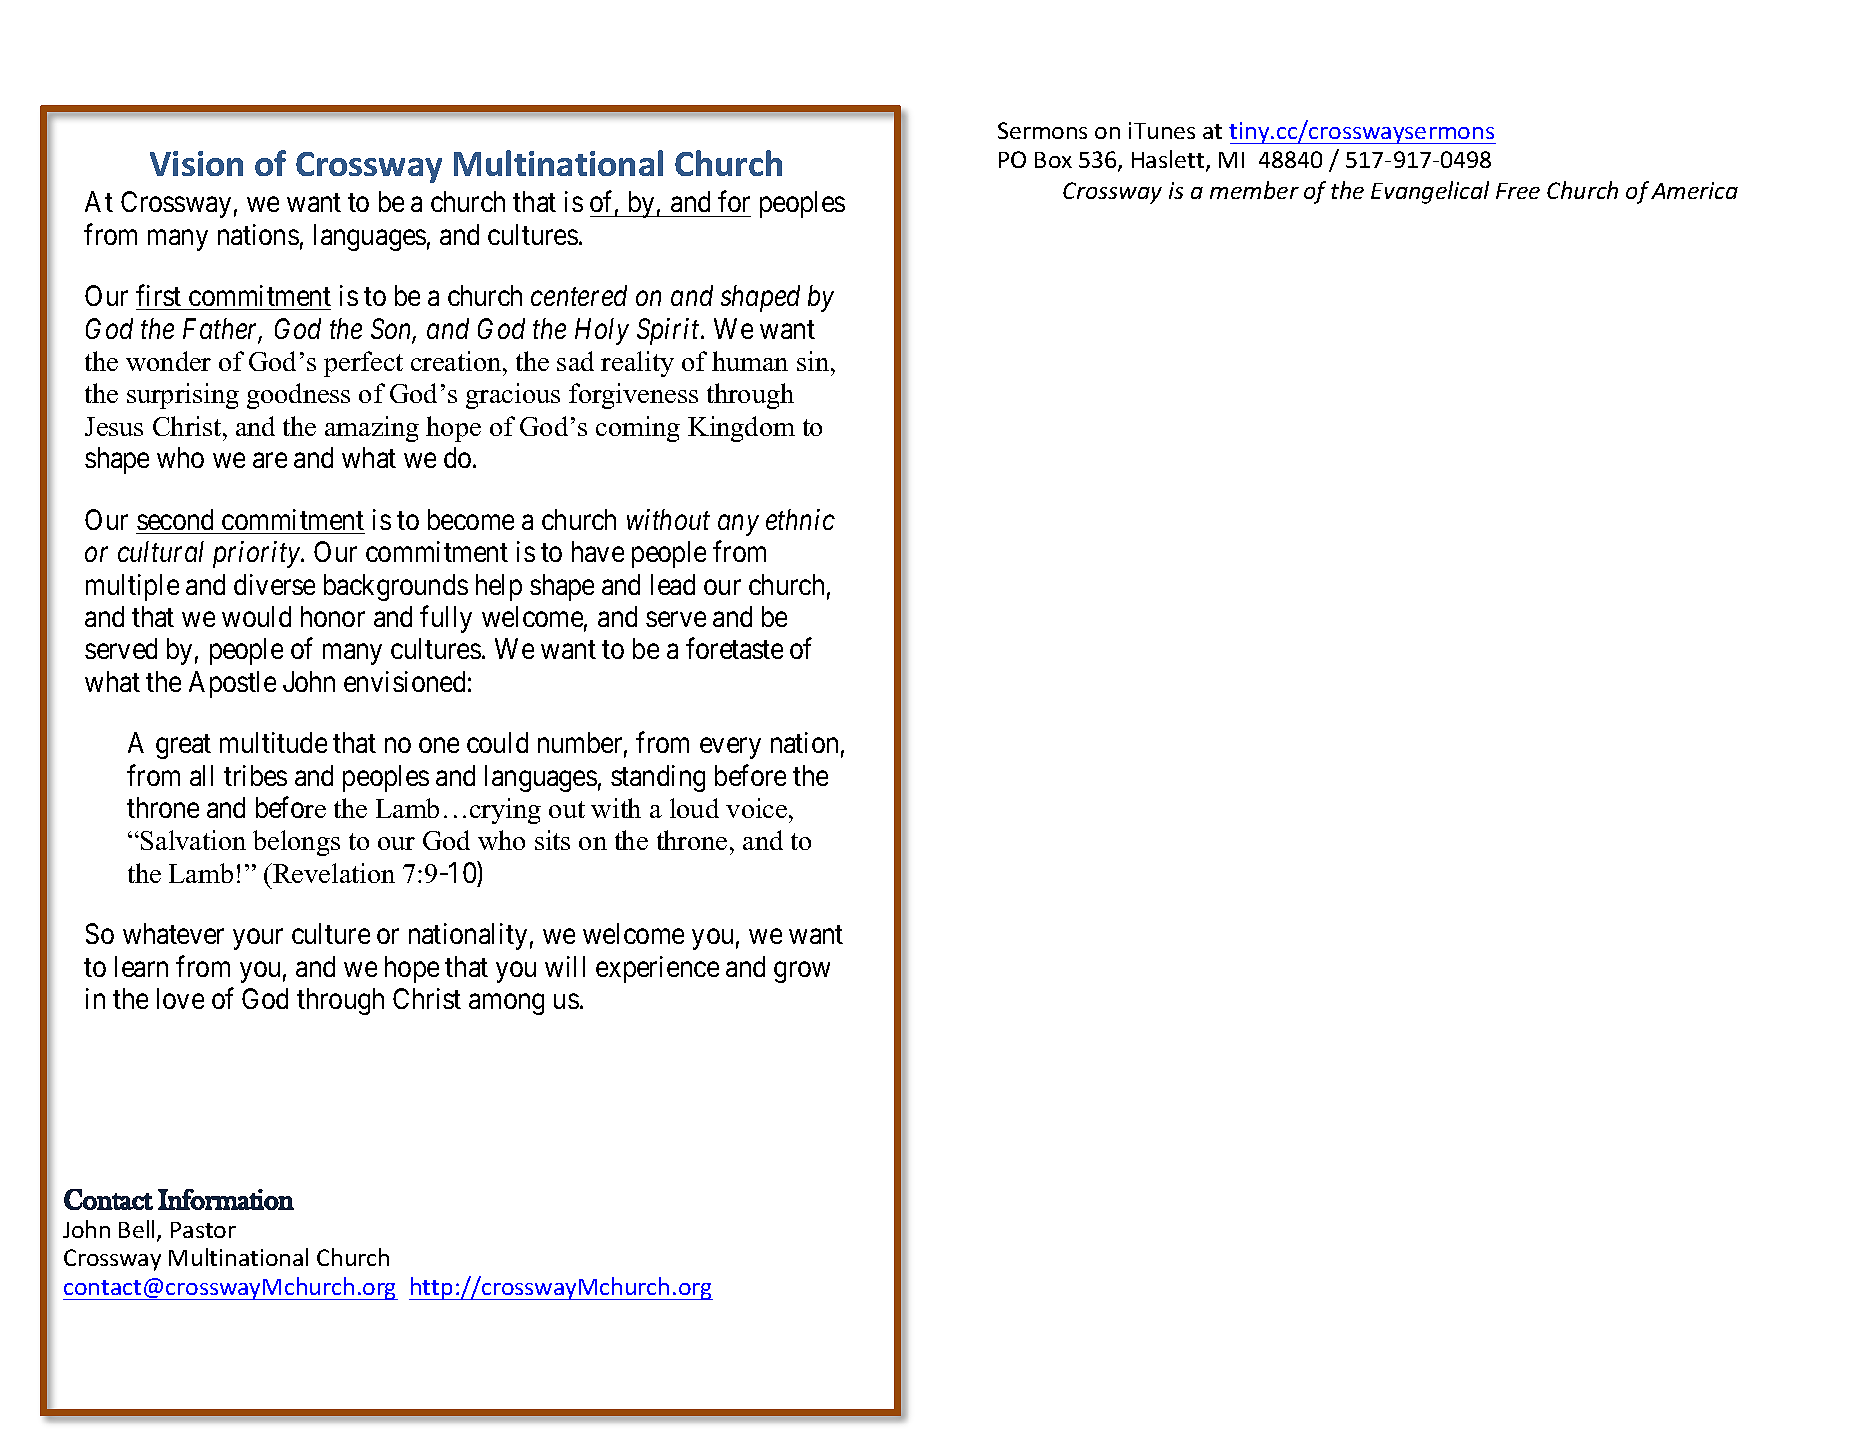 Image resolution: width=1868 pixels, height=1443 pixels. I want to click on ethnic, so click(800, 519).
